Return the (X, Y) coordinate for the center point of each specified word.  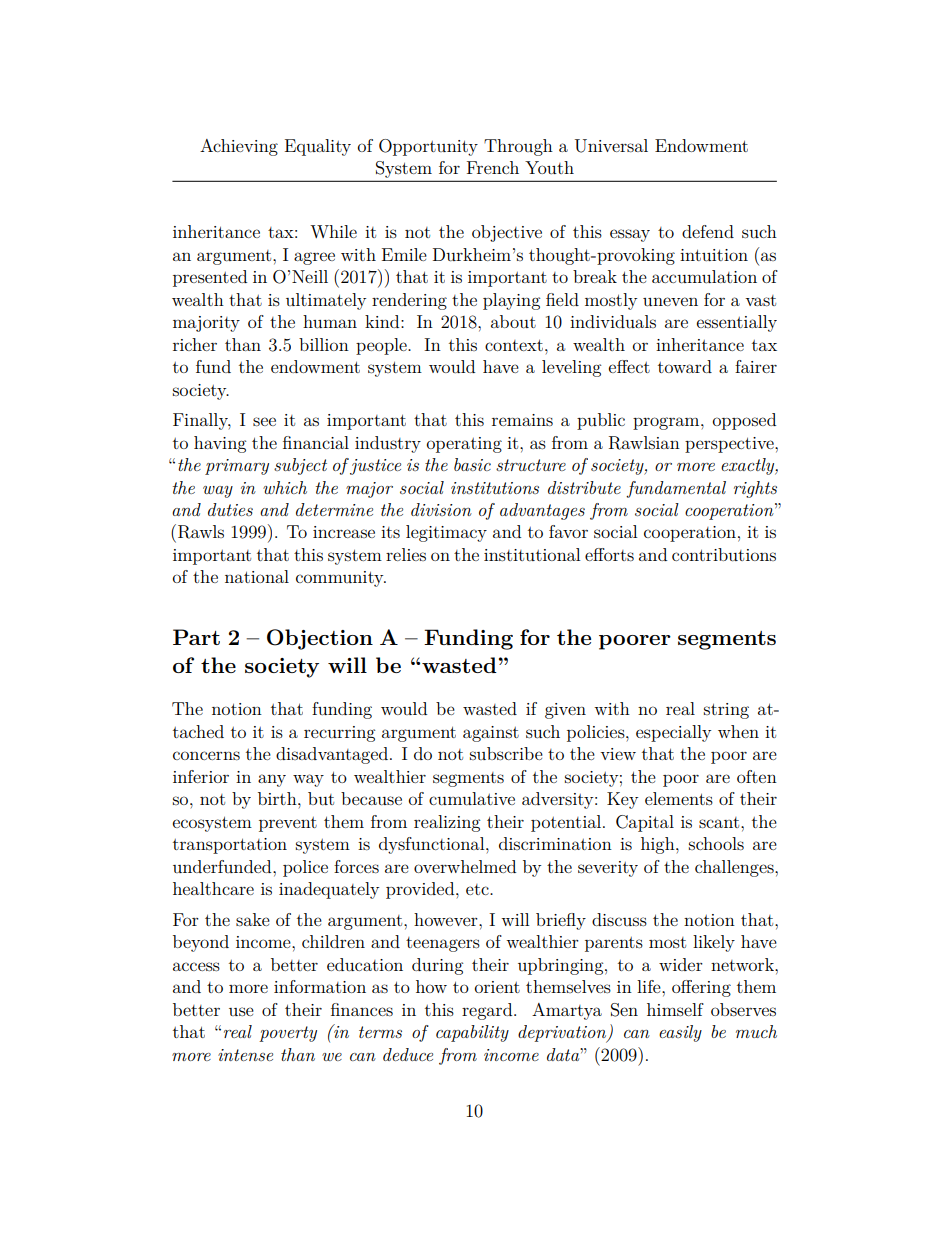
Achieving (239, 147)
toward (685, 366)
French (493, 167)
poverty (288, 1034)
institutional (532, 554)
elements (679, 798)
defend (708, 231)
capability (472, 1033)
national (257, 576)
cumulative (472, 798)
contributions (724, 554)
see (264, 421)
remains (522, 420)
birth (278, 798)
